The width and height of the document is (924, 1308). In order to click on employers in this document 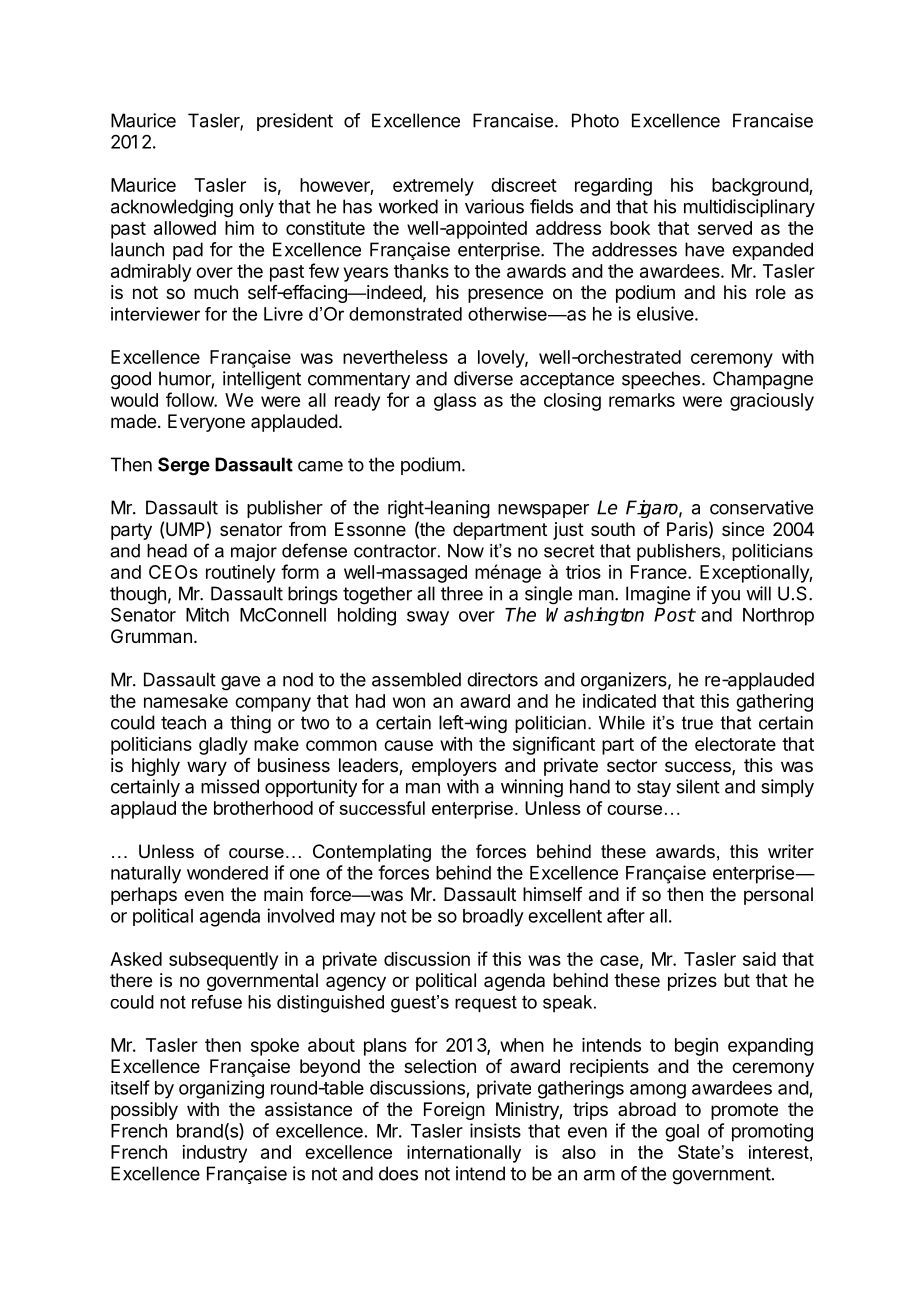, I will do `click(454, 767)`.
